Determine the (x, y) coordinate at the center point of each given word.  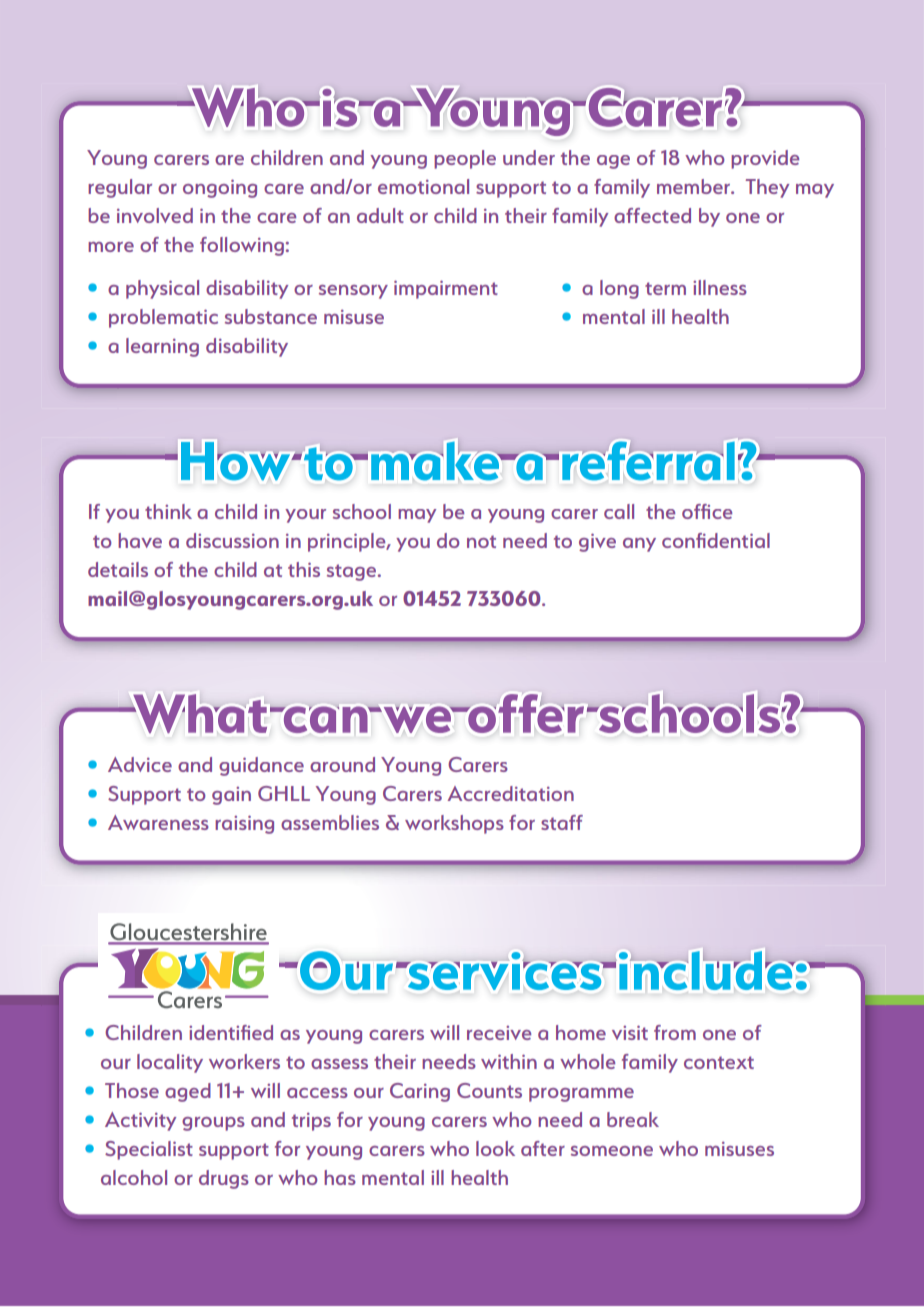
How (237, 461)
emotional (423, 186)
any (639, 545)
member (695, 186)
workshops (454, 824)
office (707, 511)
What (199, 713)
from (675, 1032)
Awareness (158, 822)
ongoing (220, 188)
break (633, 1119)
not (481, 541)
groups (213, 1124)
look (495, 1148)
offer (525, 713)
